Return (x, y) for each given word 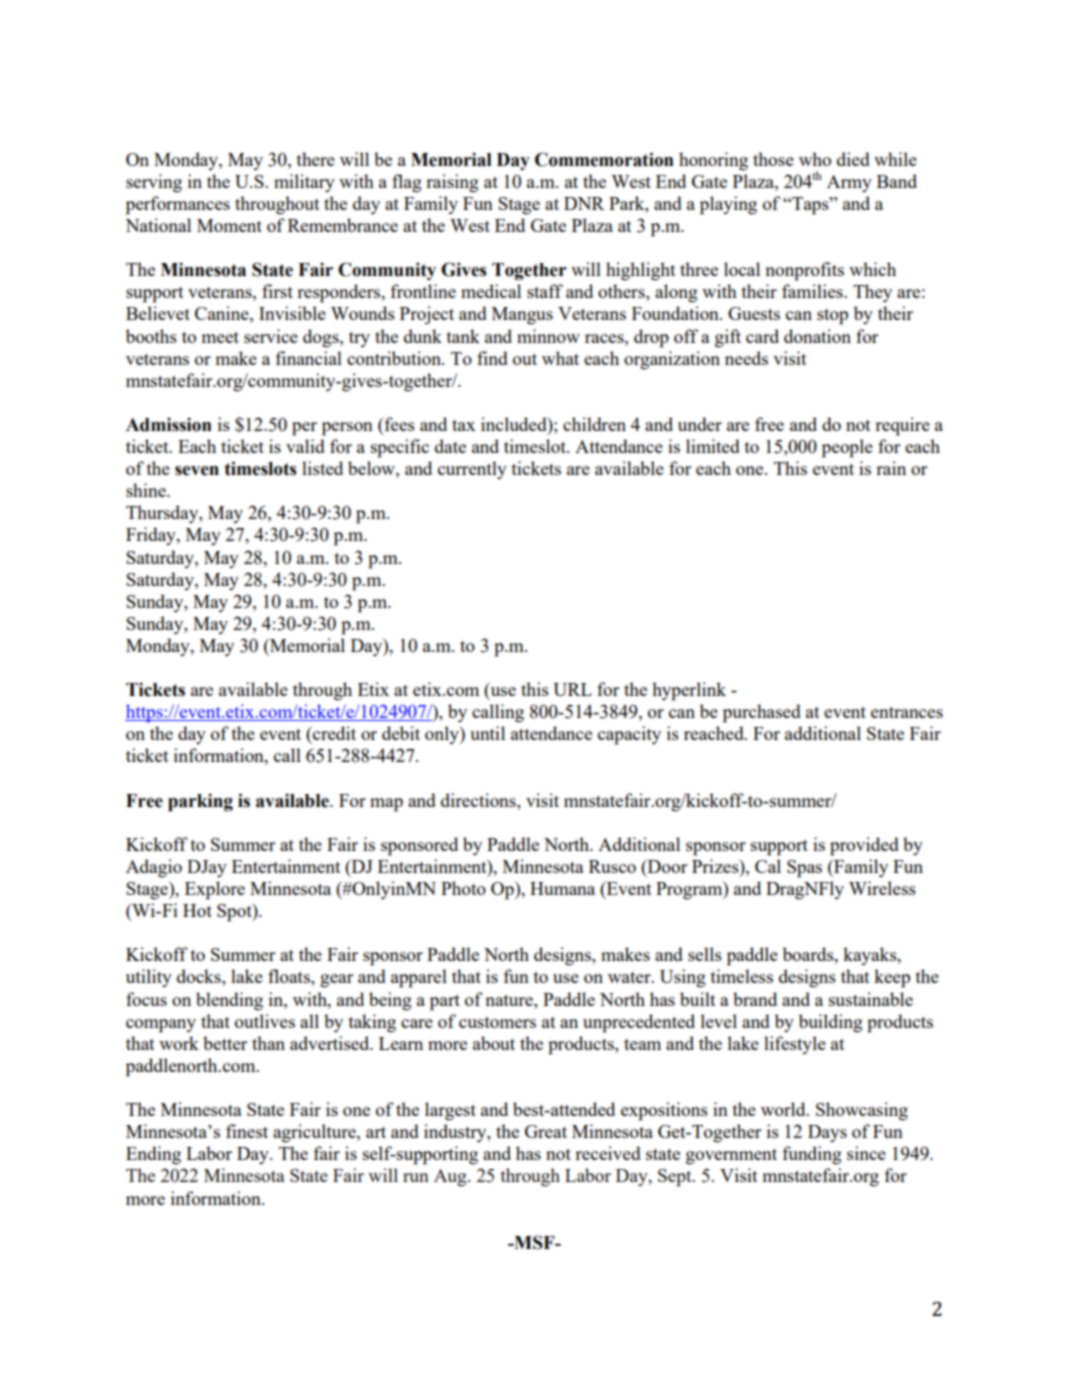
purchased (762, 713)
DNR (584, 203)
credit (333, 733)
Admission (169, 425)
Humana (562, 888)
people (847, 448)
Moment (229, 225)
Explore (215, 890)
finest (247, 1131)
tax (464, 425)
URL (572, 689)
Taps (810, 206)
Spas (804, 869)
